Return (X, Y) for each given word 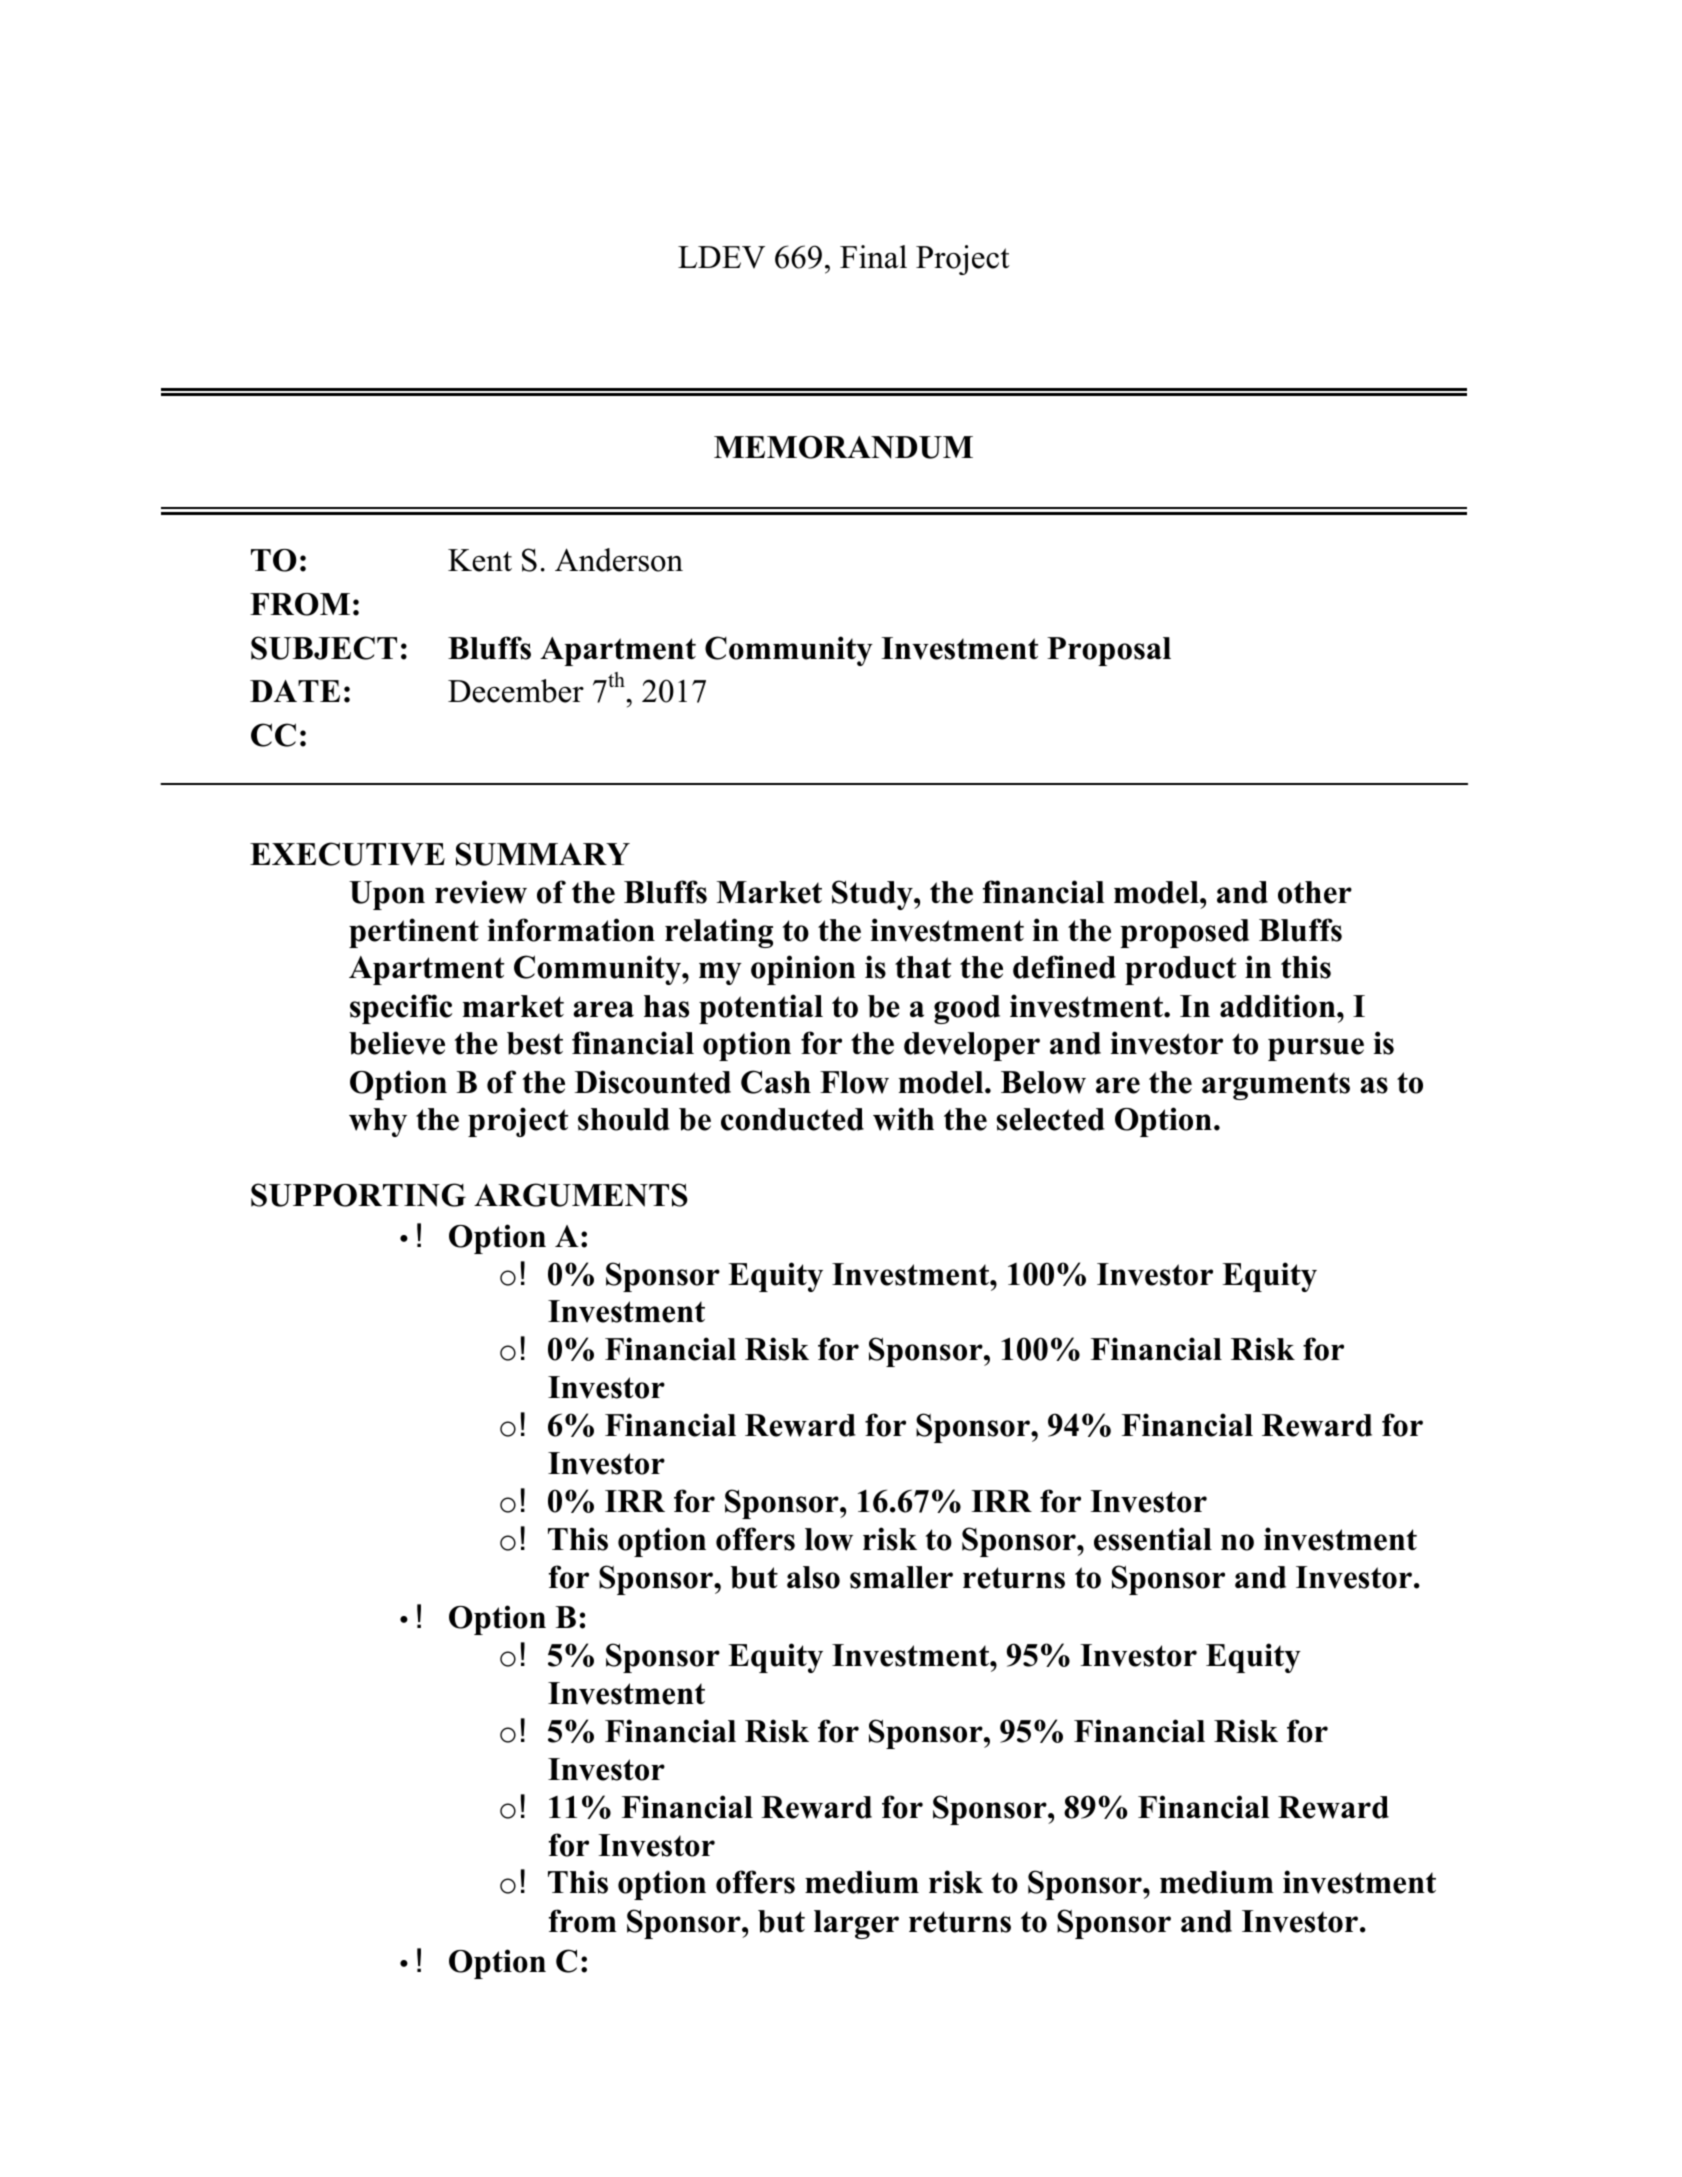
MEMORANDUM (843, 447)
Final (873, 257)
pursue (1316, 1049)
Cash (776, 1082)
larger (856, 1924)
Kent (480, 560)
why (378, 1122)
